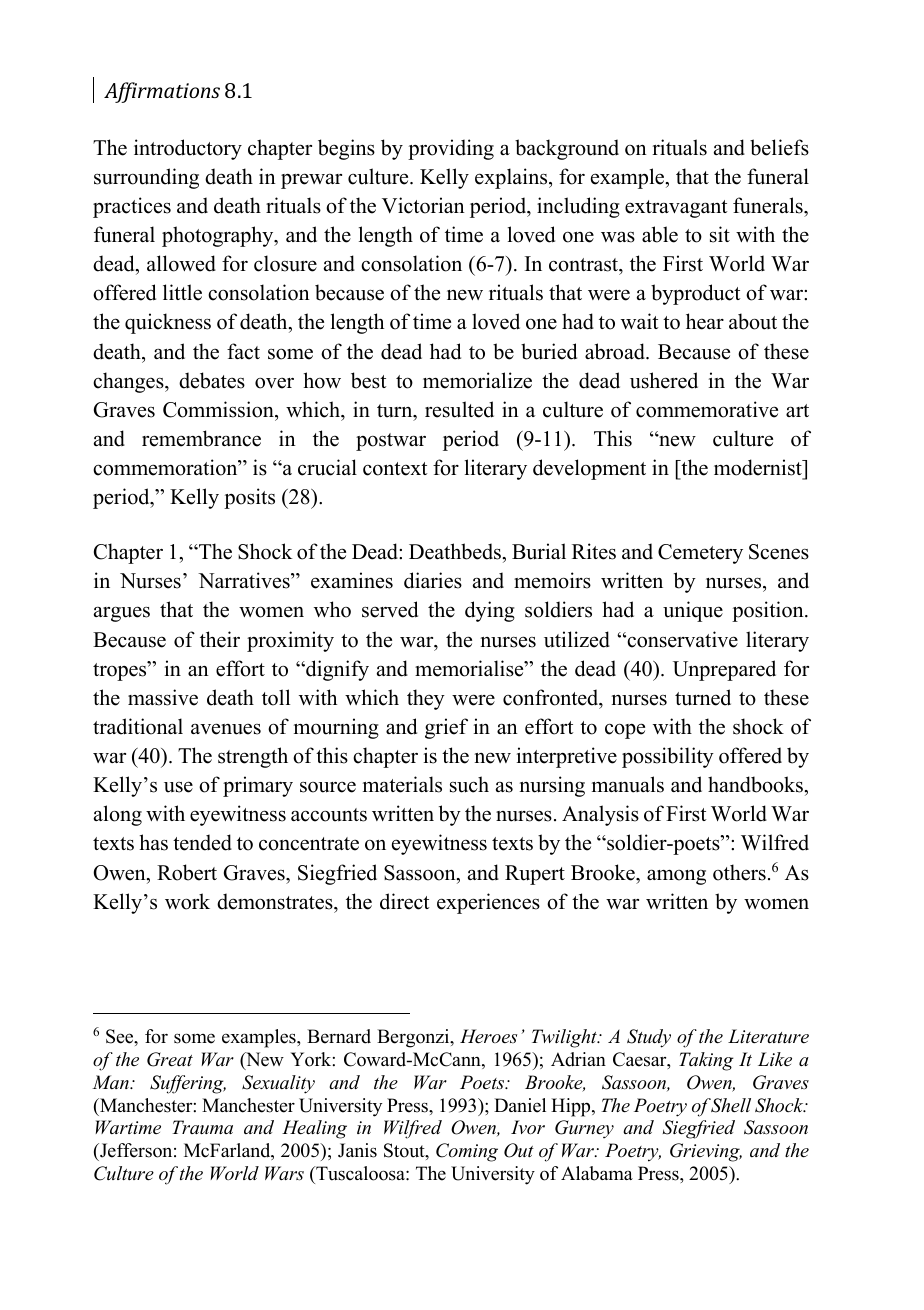 The width and height of the screenshot is (924, 1310). What do you see at coordinates (477, 380) in the screenshot?
I see `memorialize` at bounding box center [477, 380].
